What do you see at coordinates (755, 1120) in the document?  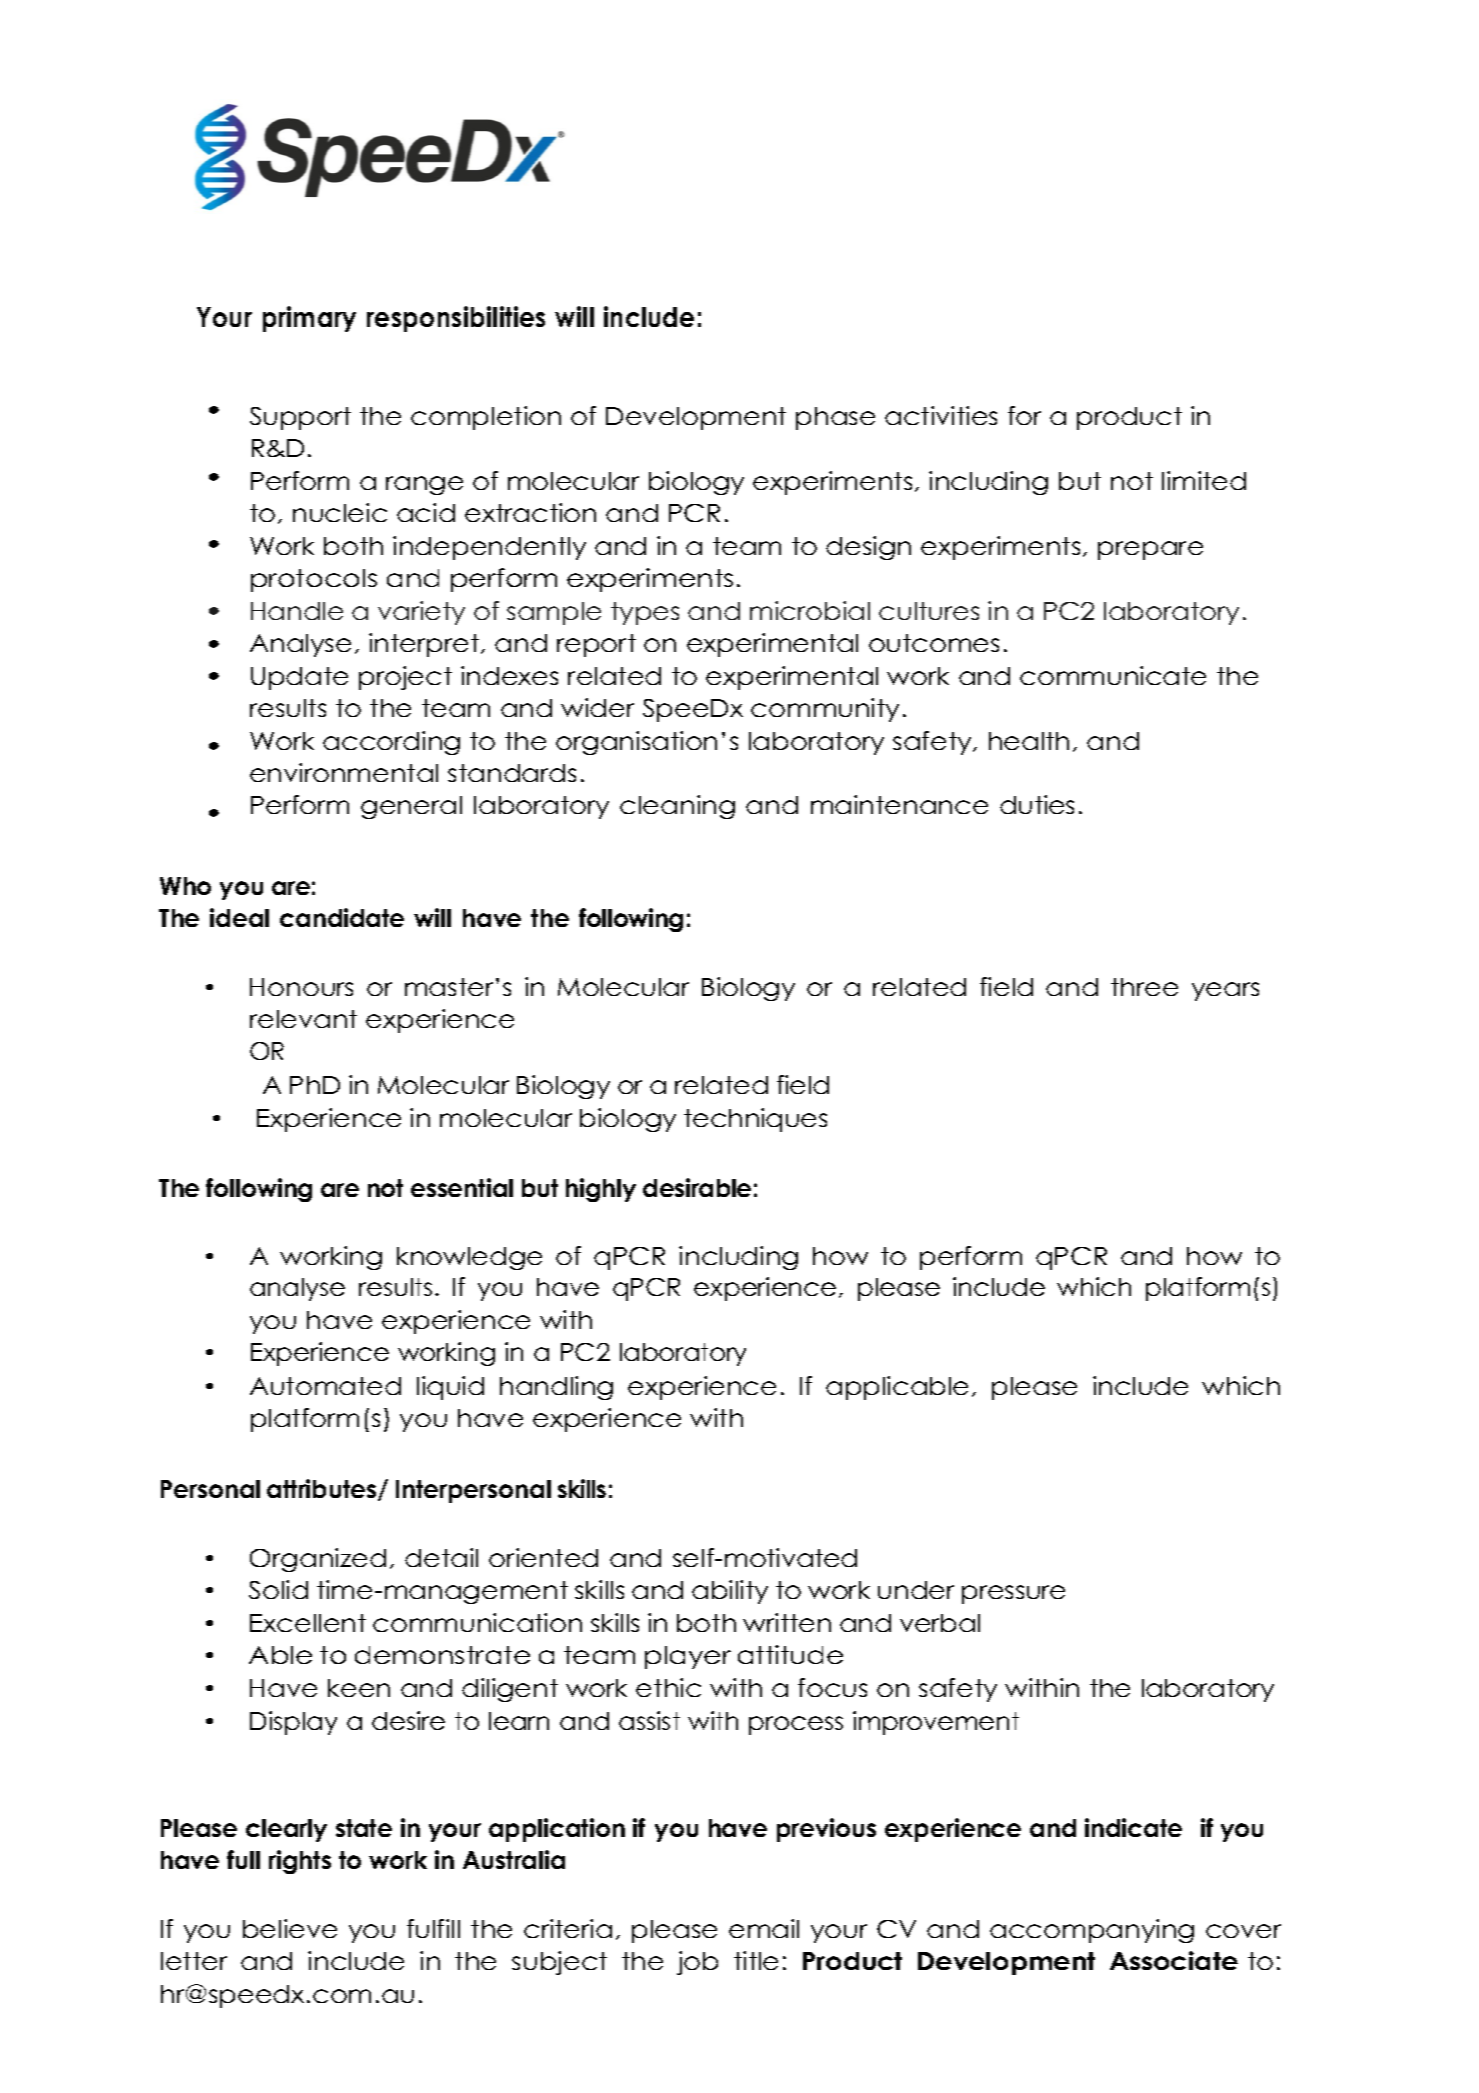 I see `techniques` at bounding box center [755, 1120].
